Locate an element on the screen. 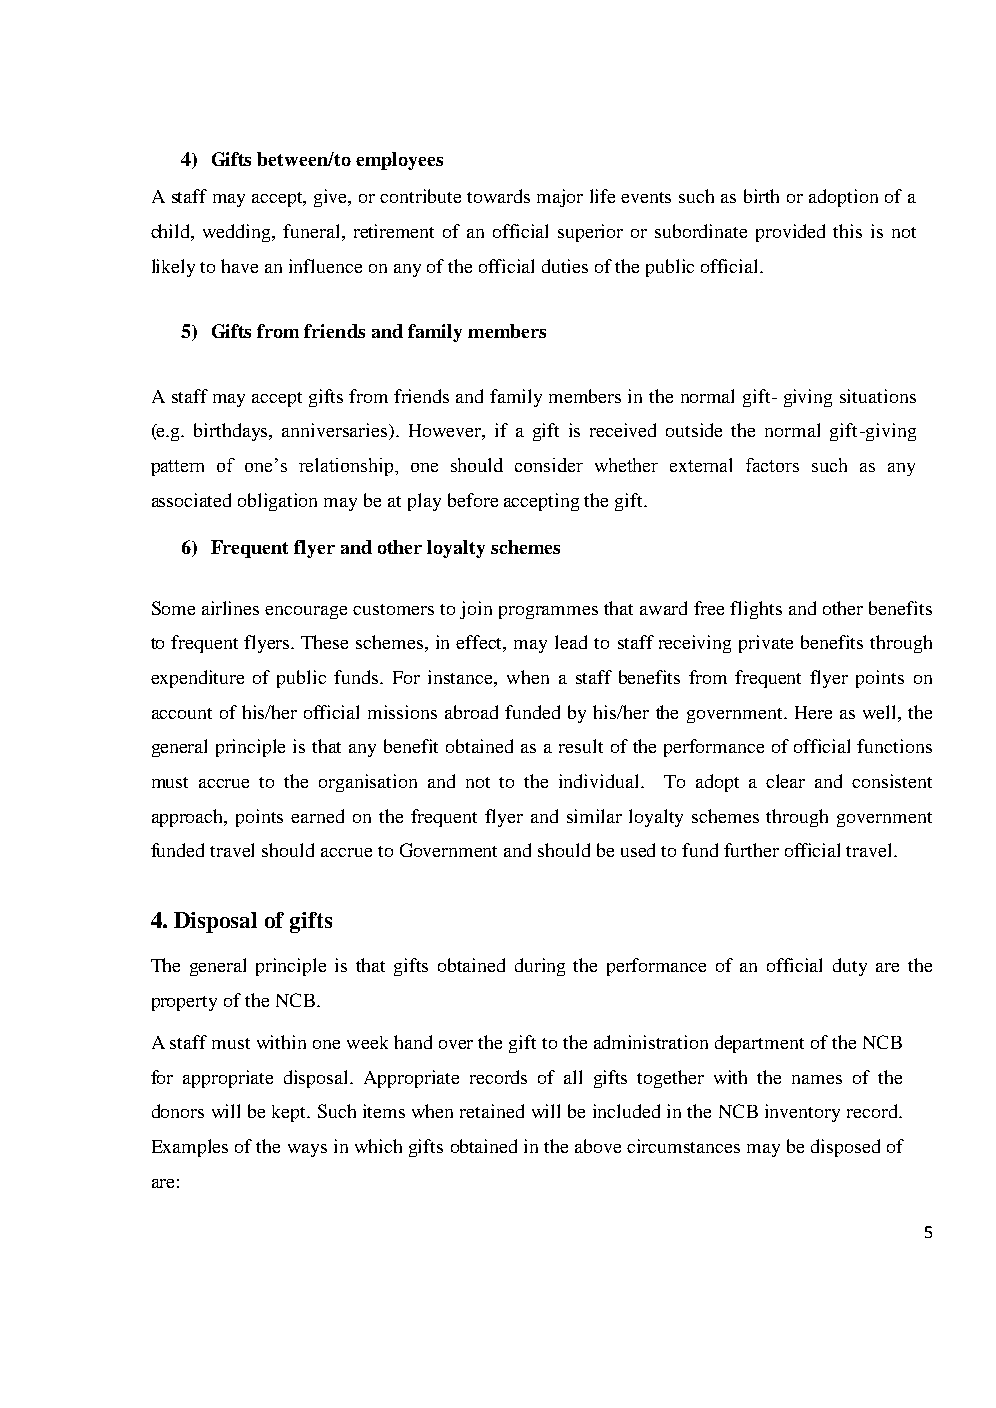  provided is located at coordinates (790, 233).
